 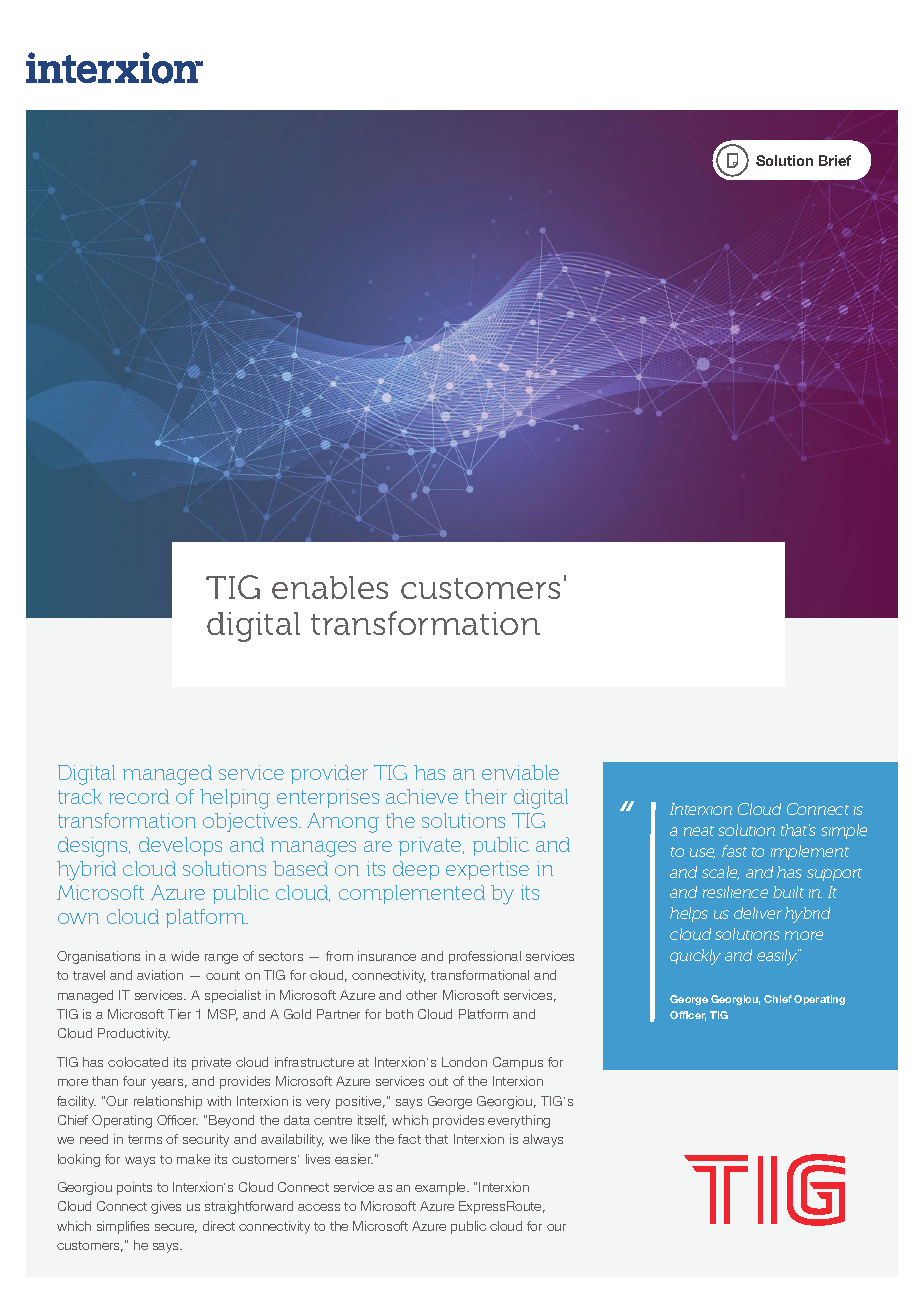 I want to click on example, so click(x=441, y=1188).
